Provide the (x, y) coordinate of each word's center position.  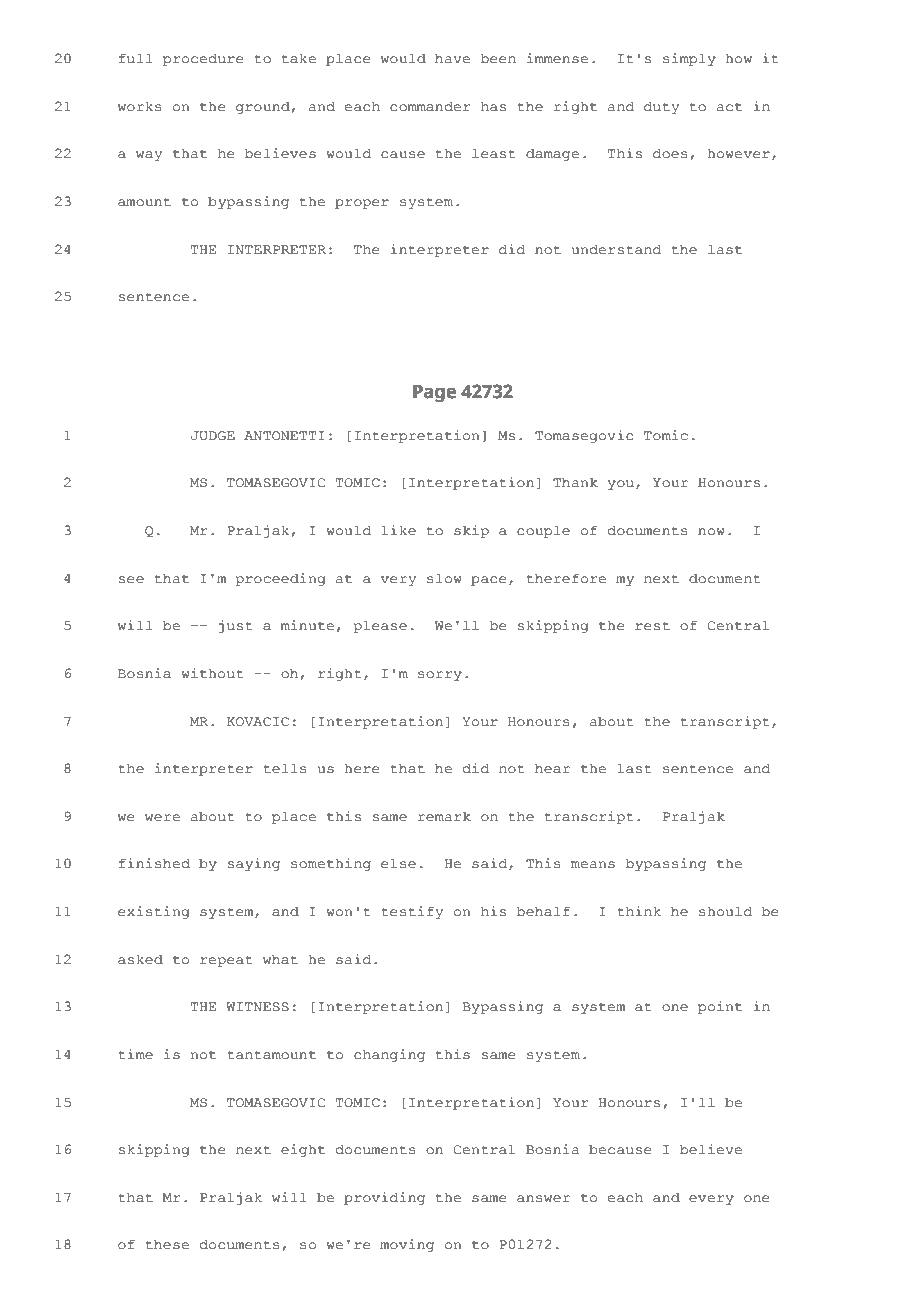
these (167, 1244)
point (720, 1007)
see (131, 580)
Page (434, 394)
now (711, 532)
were (162, 818)
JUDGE (213, 436)
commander (430, 106)
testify (412, 912)
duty (661, 107)
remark (444, 816)
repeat (226, 961)
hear (552, 768)
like (398, 530)
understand (616, 249)
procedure (203, 59)
